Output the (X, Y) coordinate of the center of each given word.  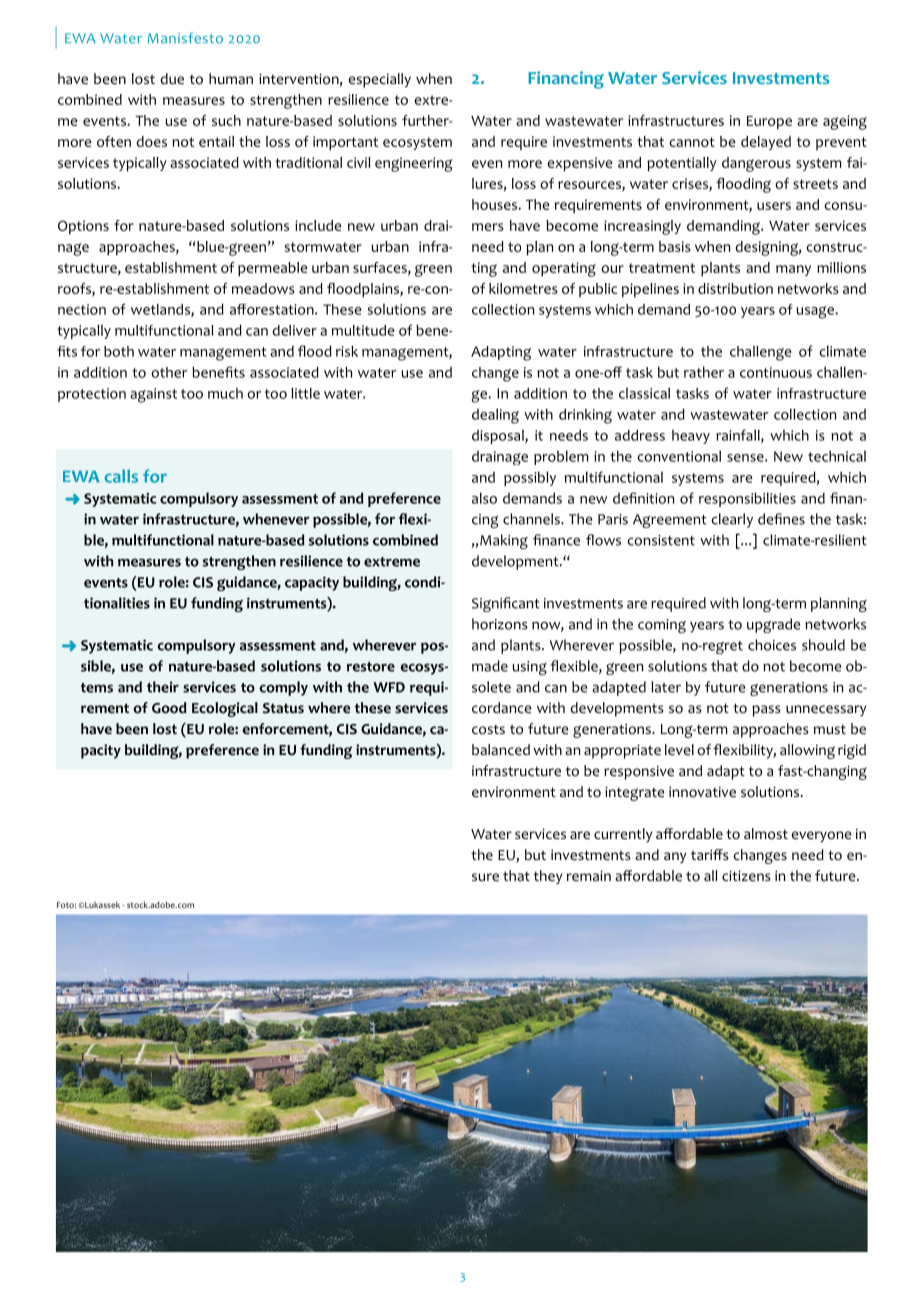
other (169, 372)
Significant (506, 604)
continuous (776, 372)
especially (379, 80)
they (548, 877)
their (163, 687)
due (172, 78)
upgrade (773, 625)
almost (766, 834)
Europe (769, 123)
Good (169, 708)
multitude (363, 330)
